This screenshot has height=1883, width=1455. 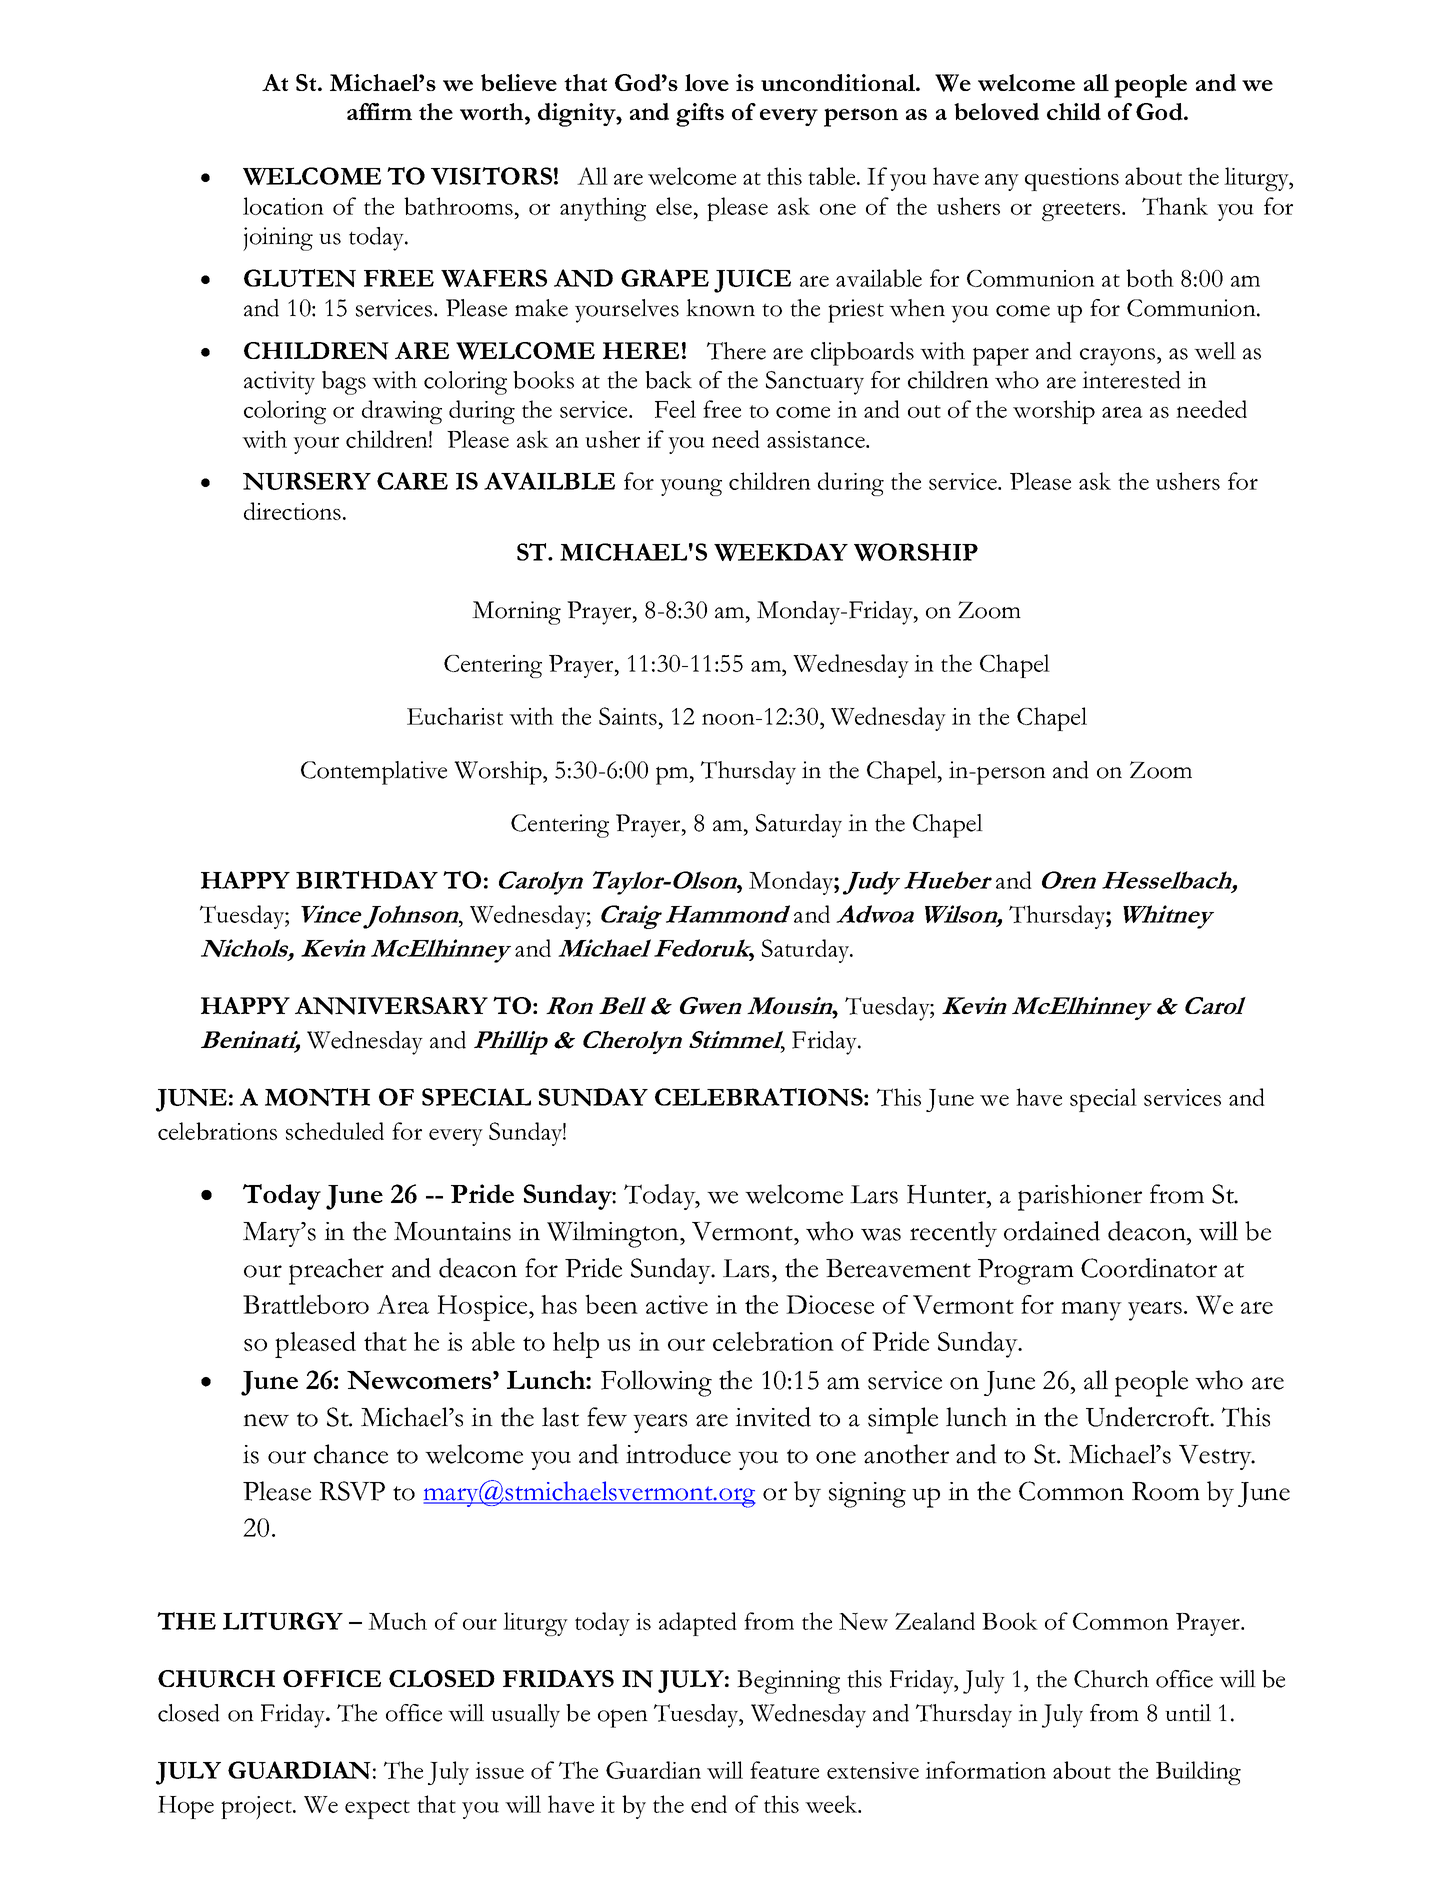 I want to click on end, so click(x=709, y=1804).
